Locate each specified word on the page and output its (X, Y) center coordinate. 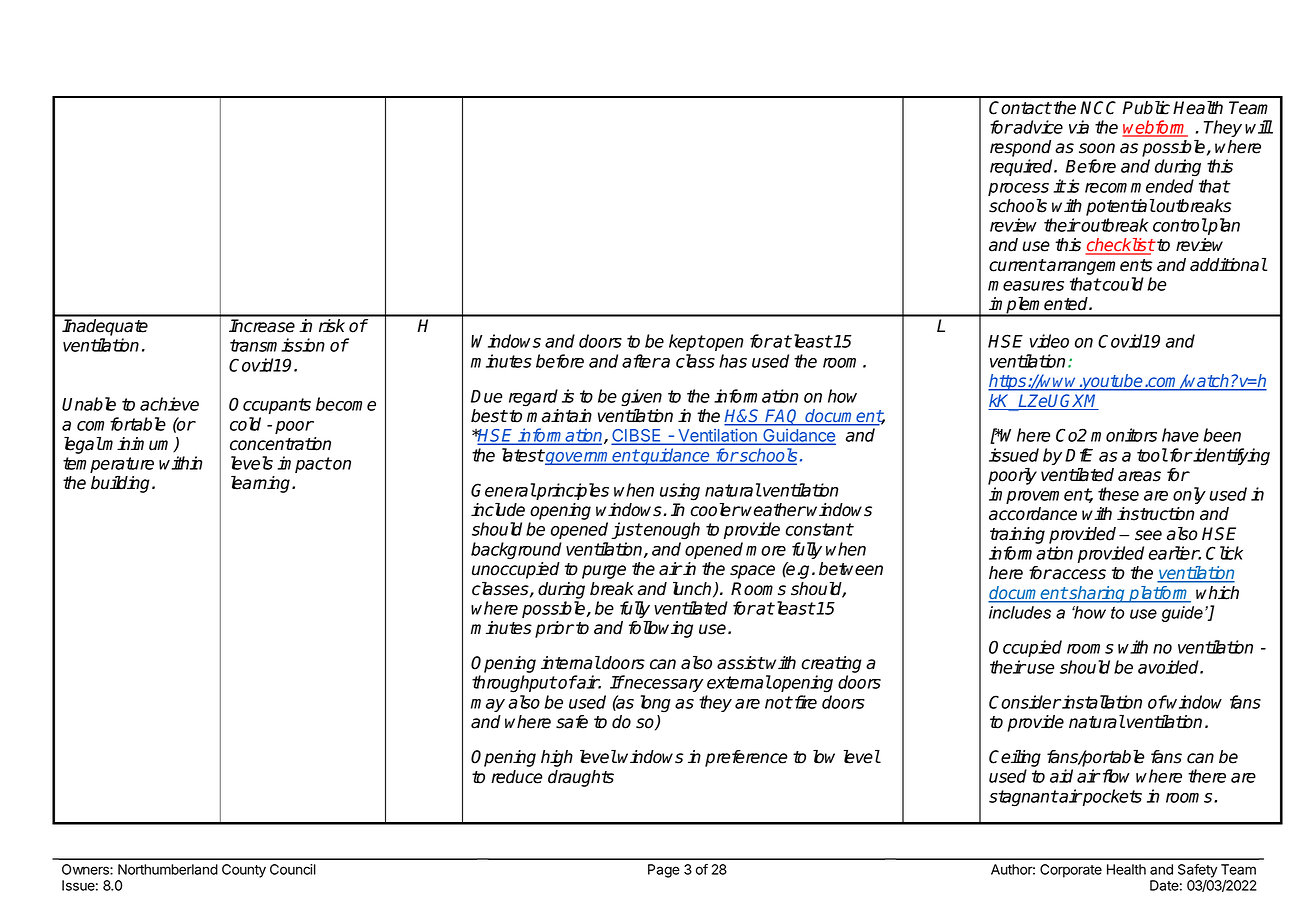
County (244, 871)
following (661, 629)
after (641, 361)
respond (1020, 148)
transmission (277, 345)
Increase (262, 326)
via (1079, 127)
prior (554, 629)
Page (664, 871)
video (1049, 341)
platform (1159, 594)
